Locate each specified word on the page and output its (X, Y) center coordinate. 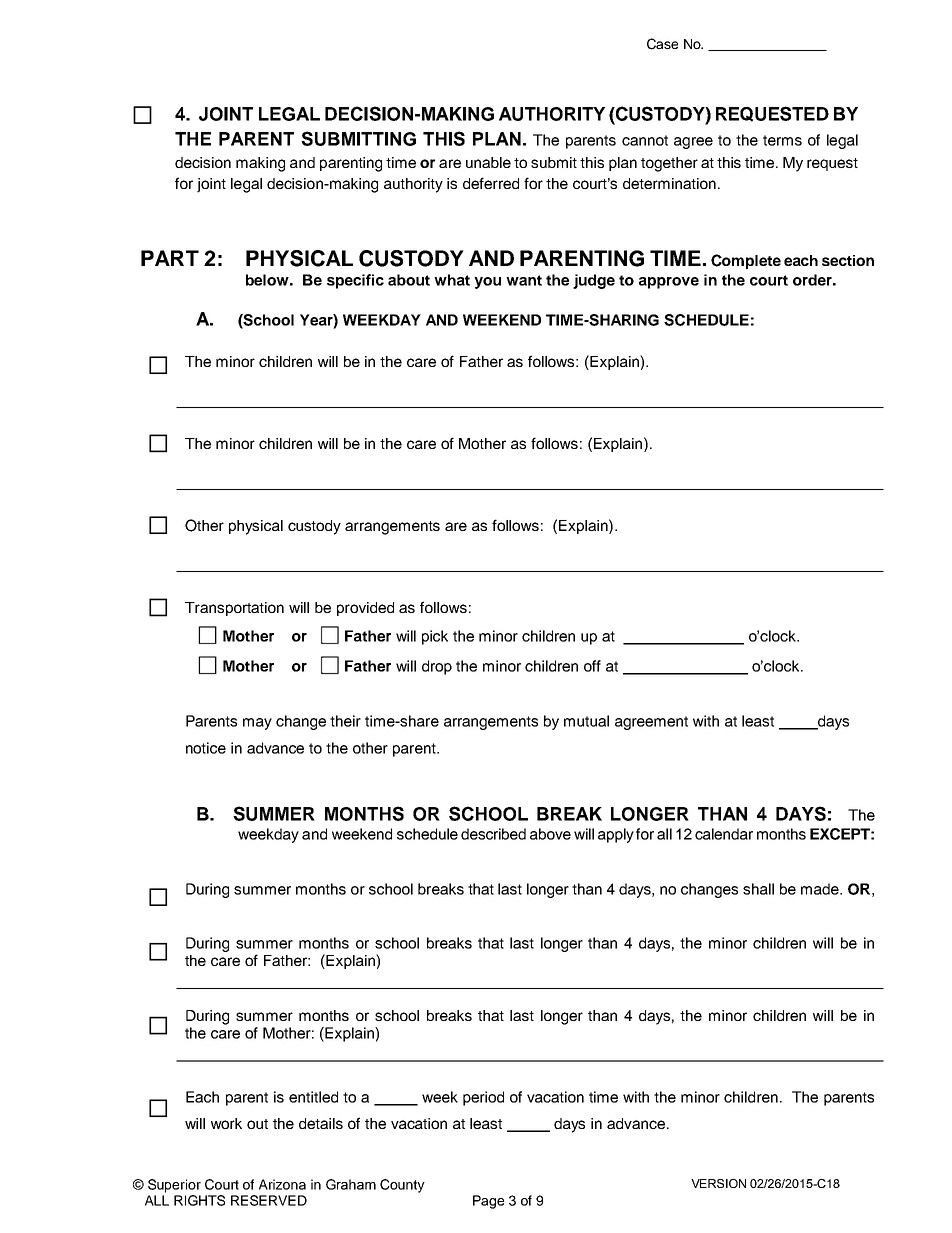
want (524, 280)
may (257, 724)
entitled (313, 1097)
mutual (586, 721)
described (493, 834)
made (821, 889)
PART (170, 258)
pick (435, 637)
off (592, 666)
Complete (746, 261)
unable (488, 162)
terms (782, 140)
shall (758, 889)
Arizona (282, 1184)
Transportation (234, 609)
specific (355, 281)
